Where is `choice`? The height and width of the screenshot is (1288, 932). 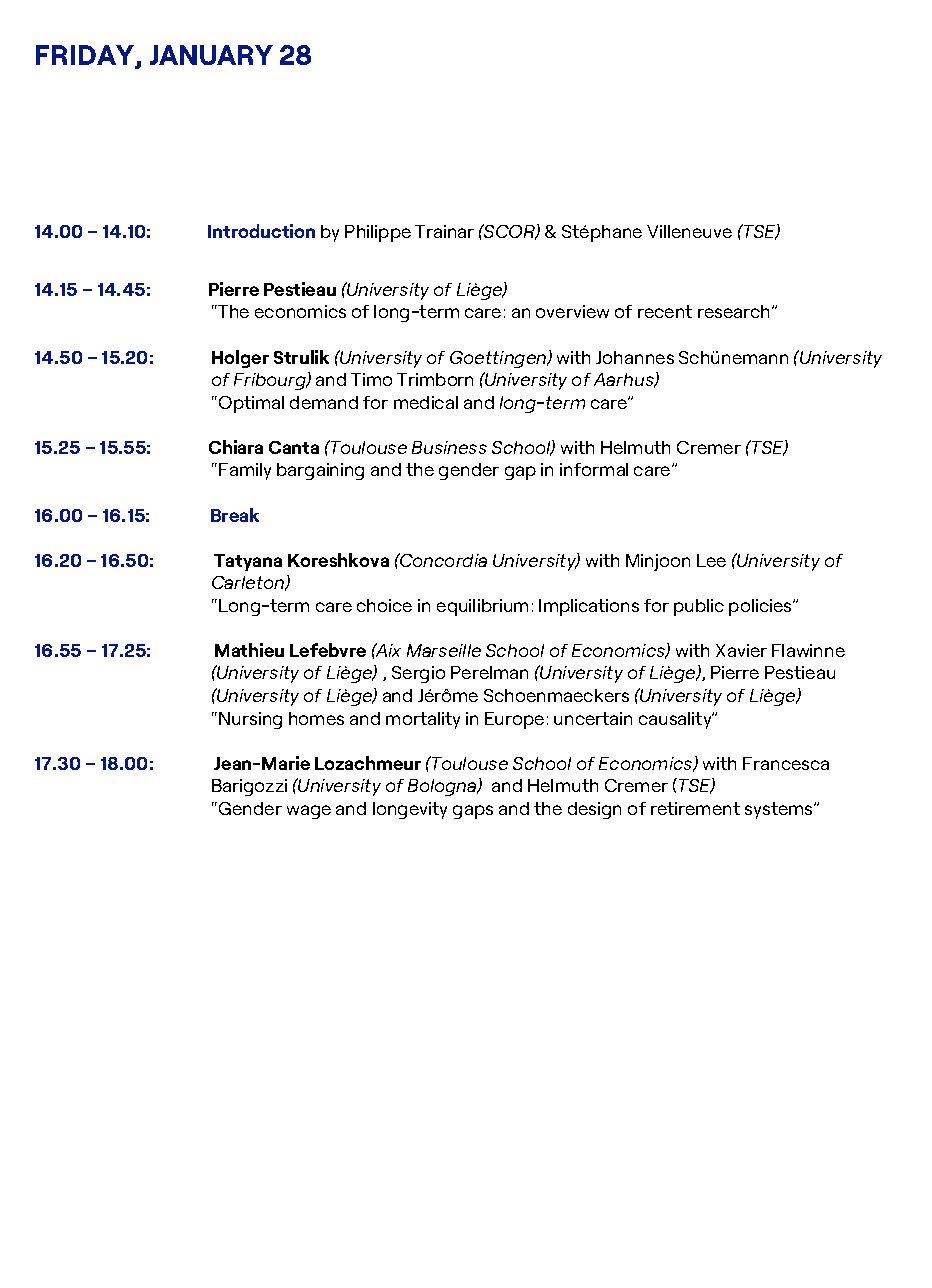 choice is located at coordinates (384, 605).
